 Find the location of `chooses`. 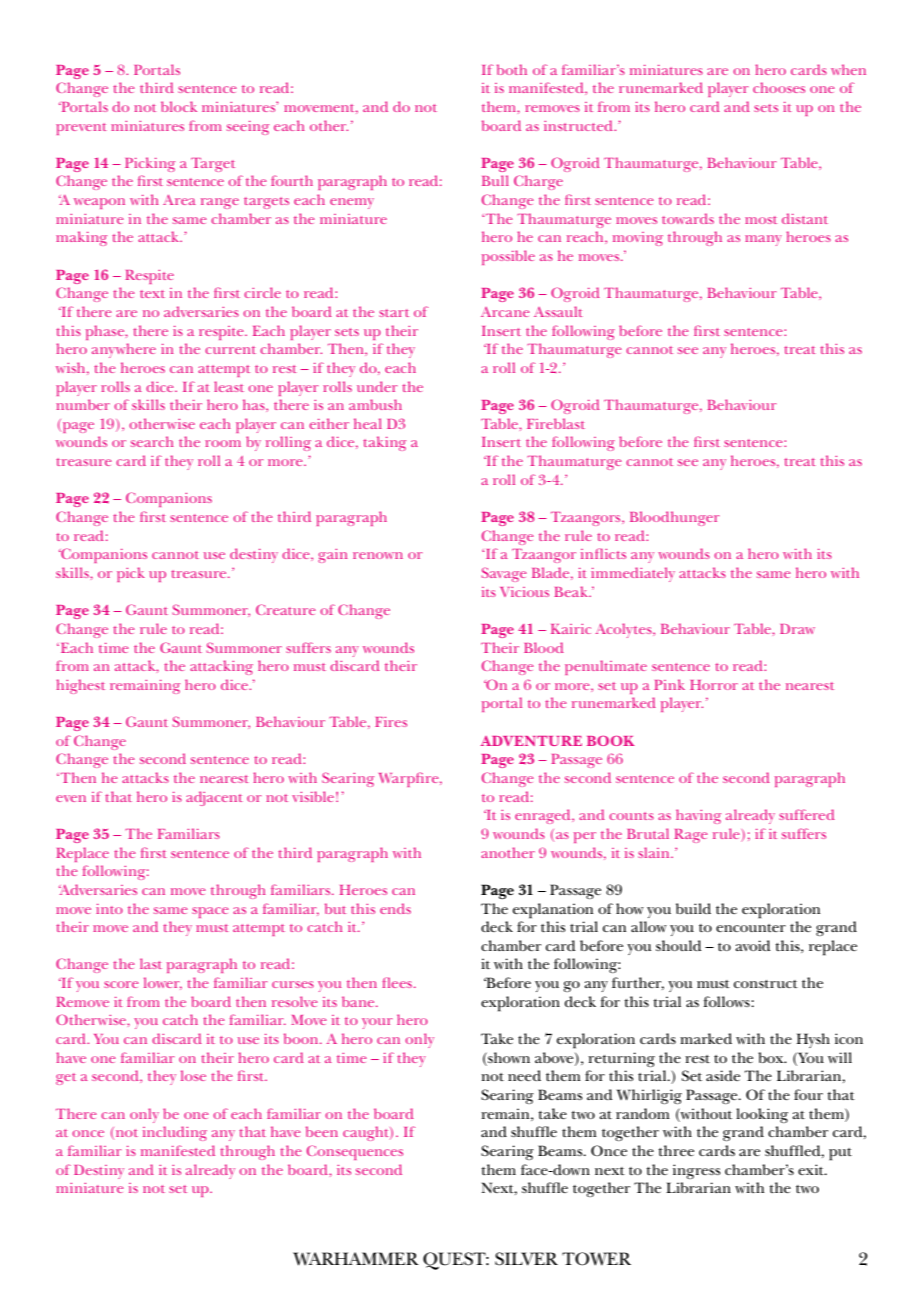

chooses is located at coordinates (779, 87).
